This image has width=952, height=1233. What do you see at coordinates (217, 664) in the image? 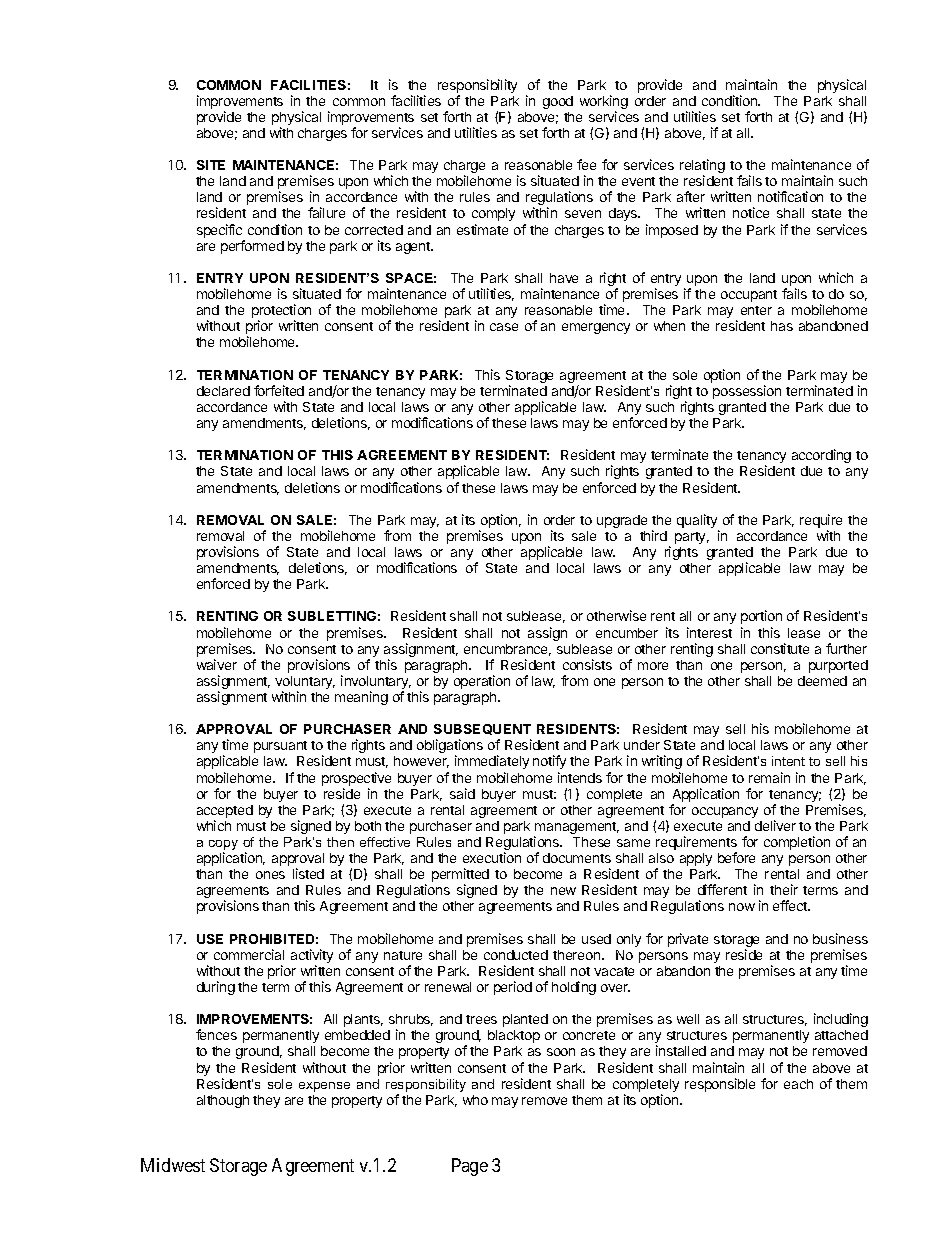
I see `waiver` at bounding box center [217, 664].
